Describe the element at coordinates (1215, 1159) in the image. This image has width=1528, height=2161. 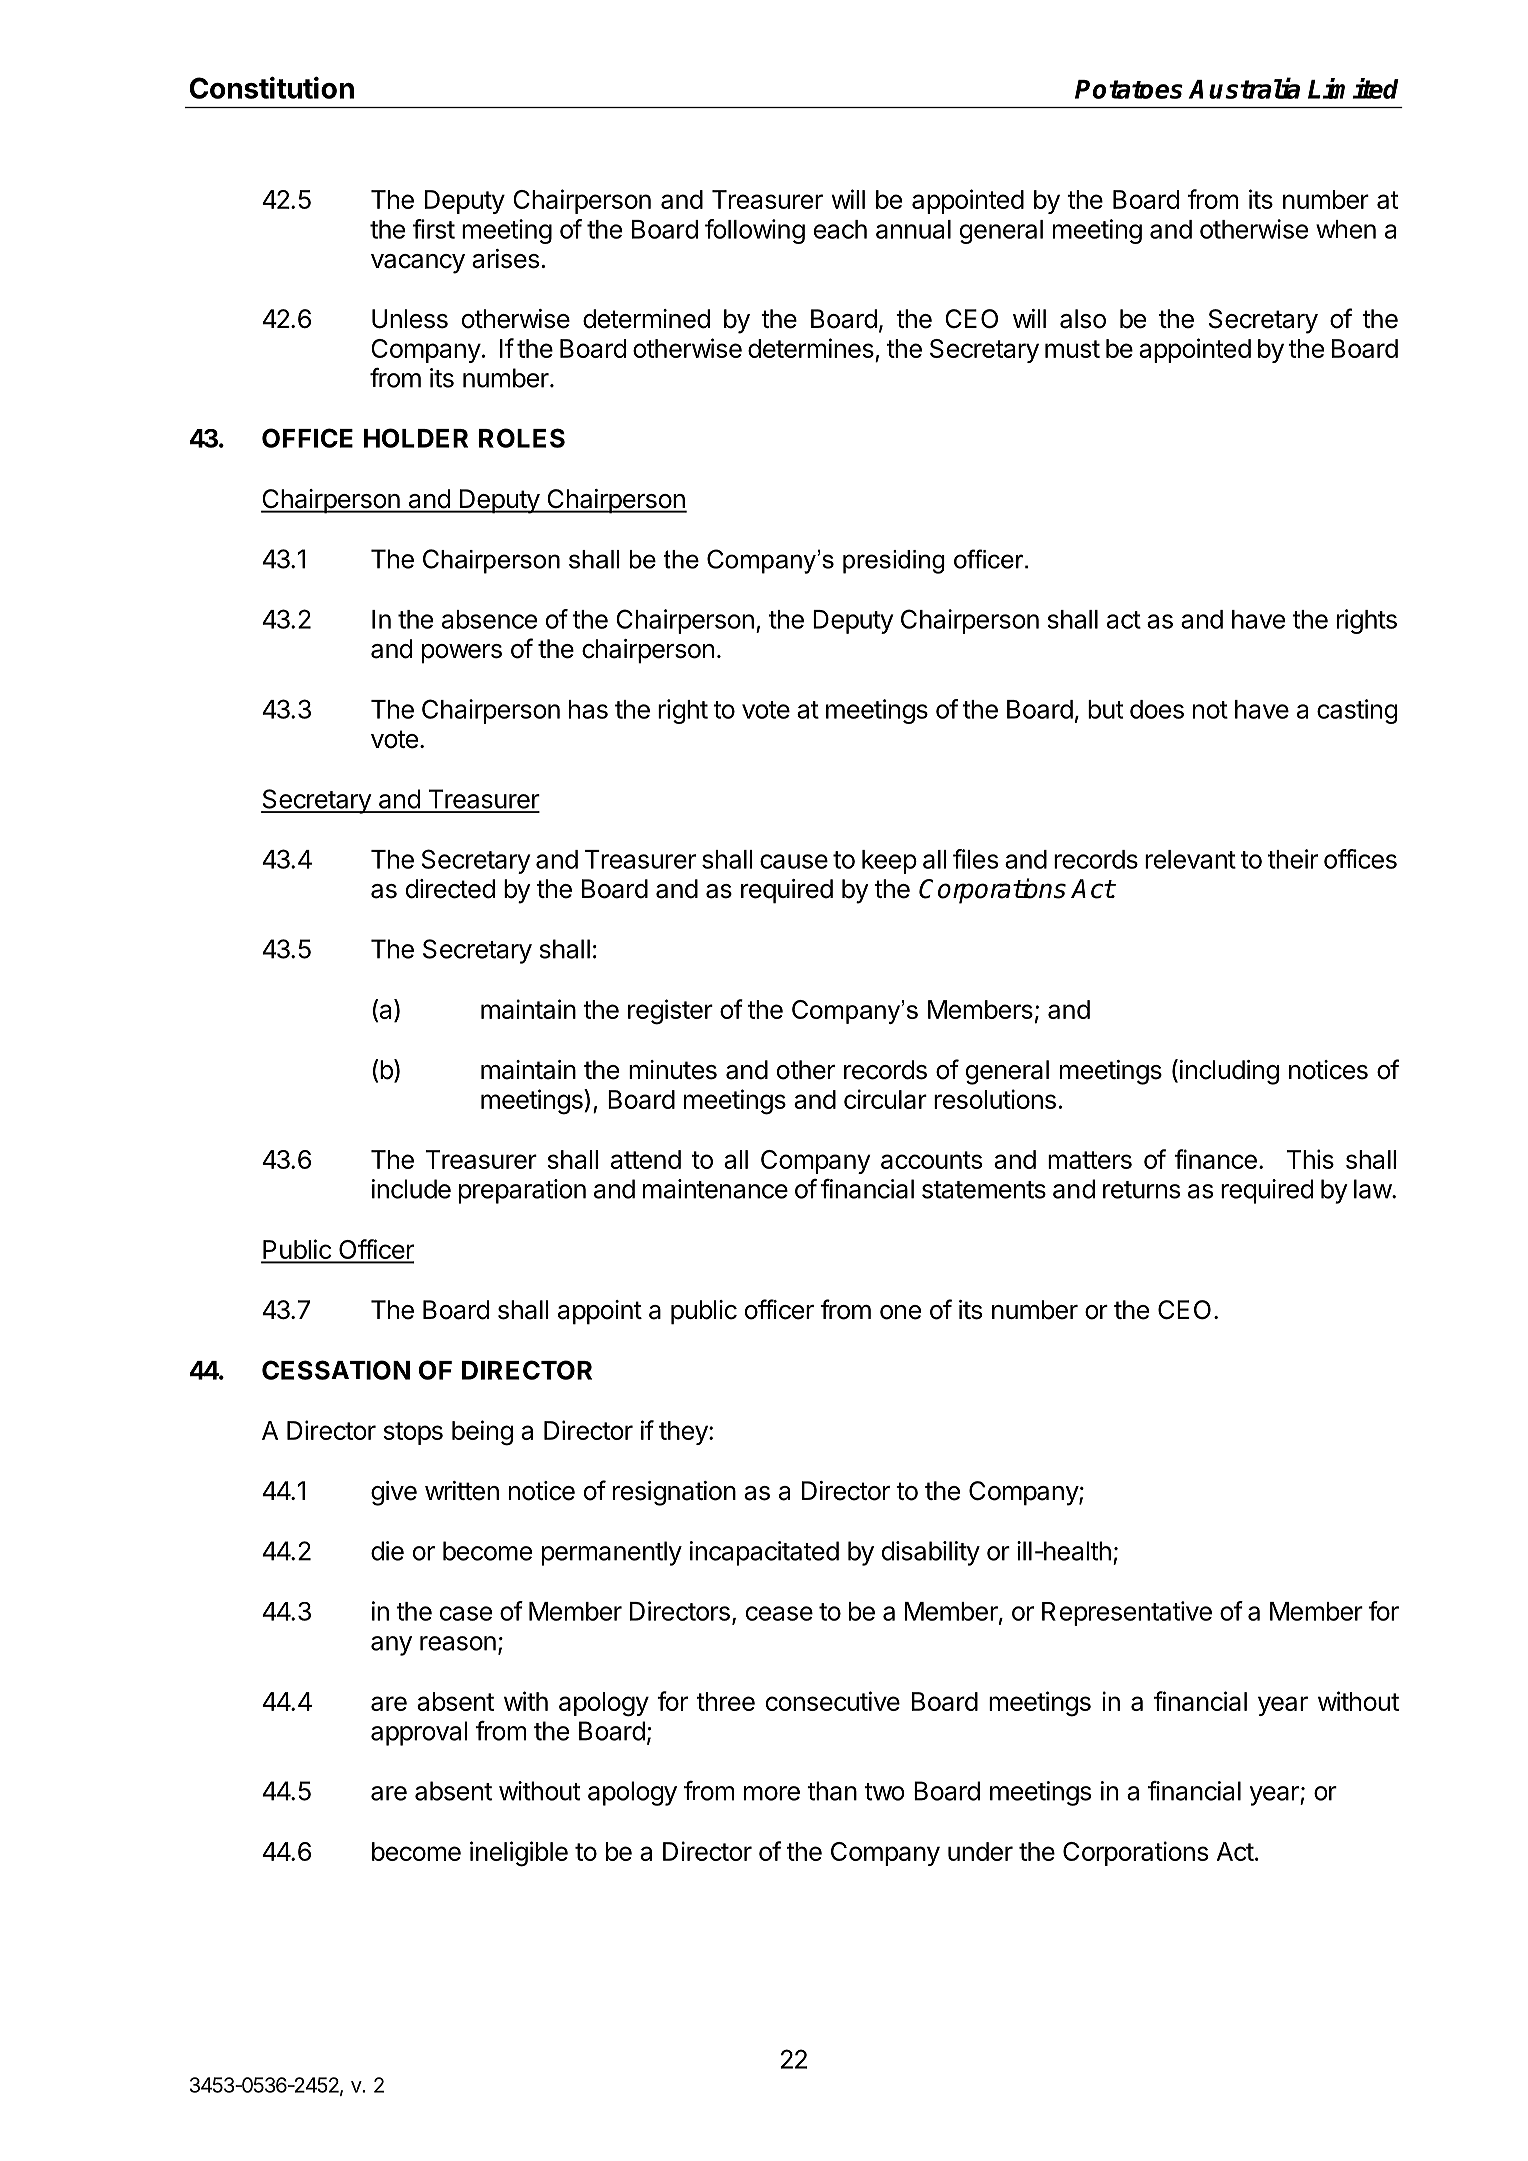
I see `finance` at that location.
